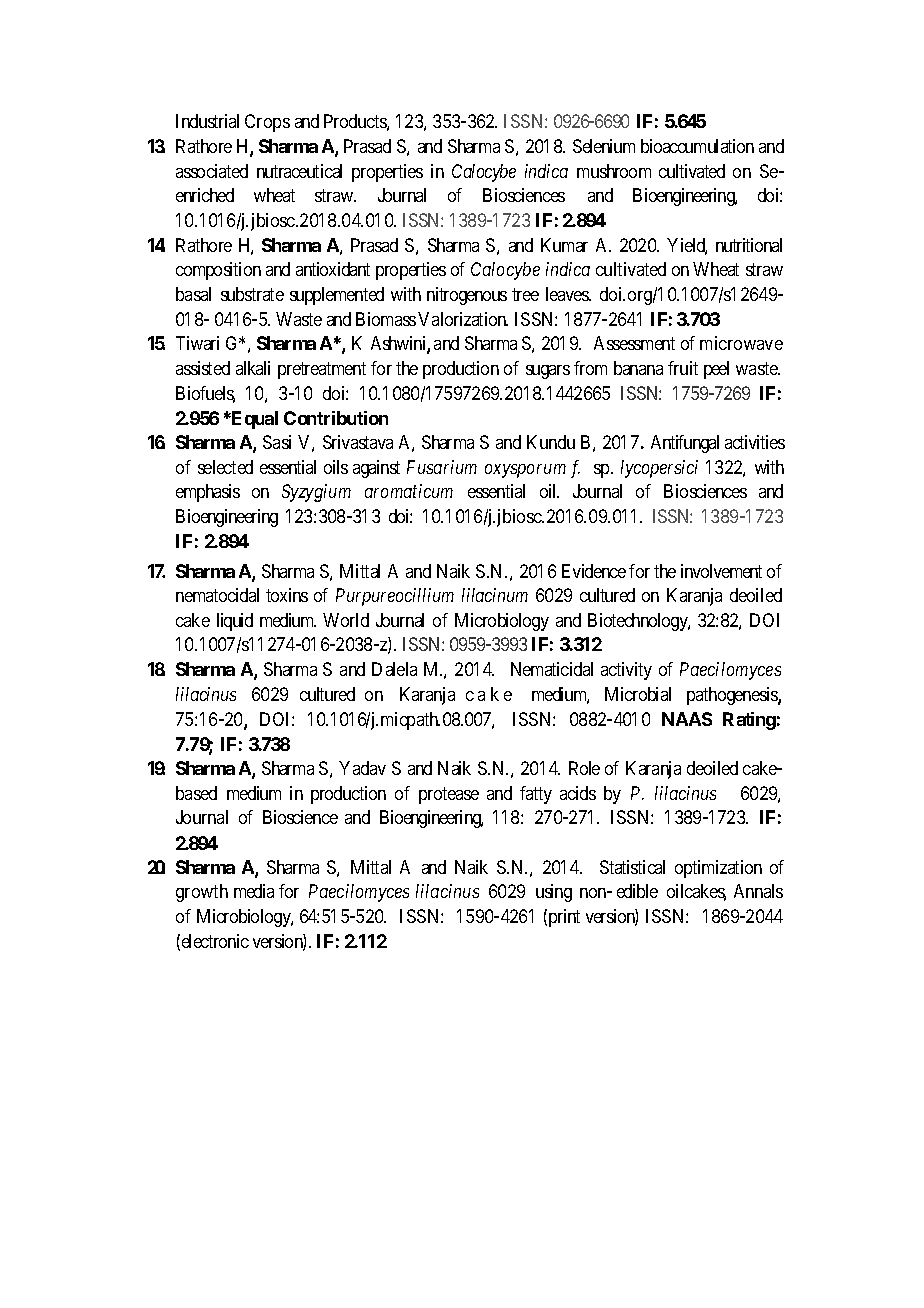 This screenshot has width=924, height=1308. What do you see at coordinates (467, 296) in the screenshot?
I see `nitrogenous` at bounding box center [467, 296].
